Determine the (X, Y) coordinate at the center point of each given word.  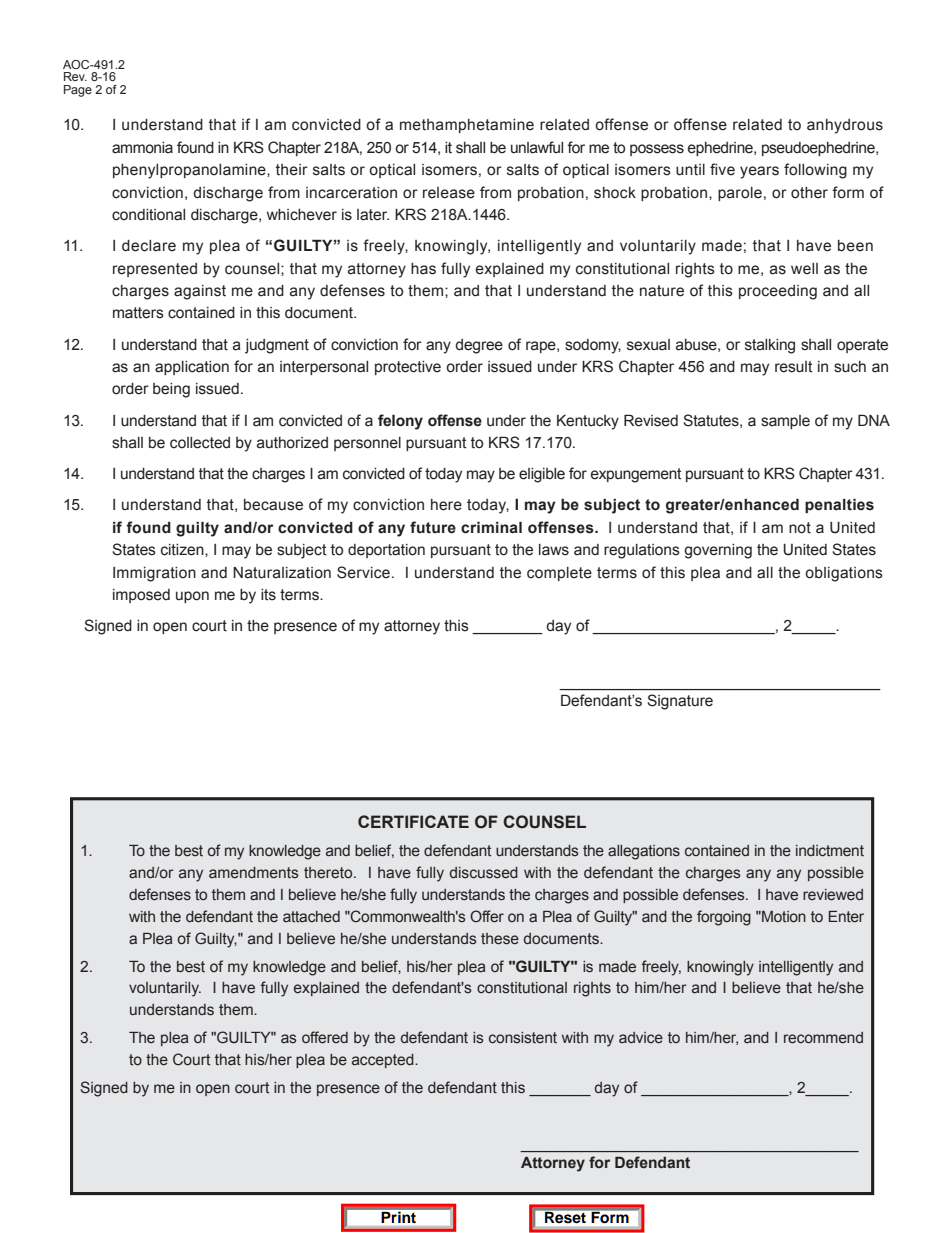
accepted (384, 1061)
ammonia (142, 148)
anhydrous (845, 126)
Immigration (154, 574)
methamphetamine (467, 126)
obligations (844, 574)
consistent (523, 1038)
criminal (491, 527)
